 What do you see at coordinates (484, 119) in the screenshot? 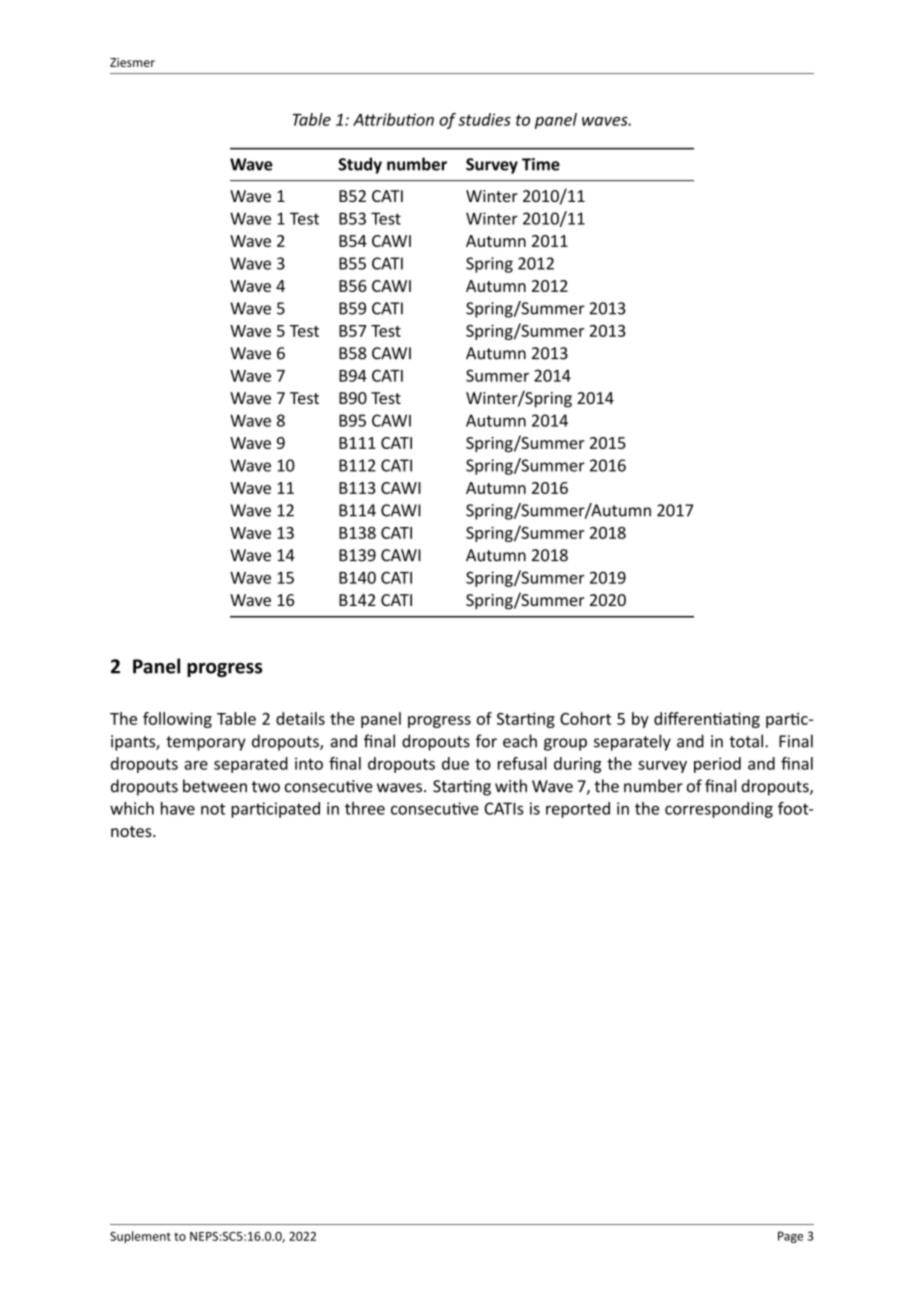
I see `studies` at bounding box center [484, 119].
